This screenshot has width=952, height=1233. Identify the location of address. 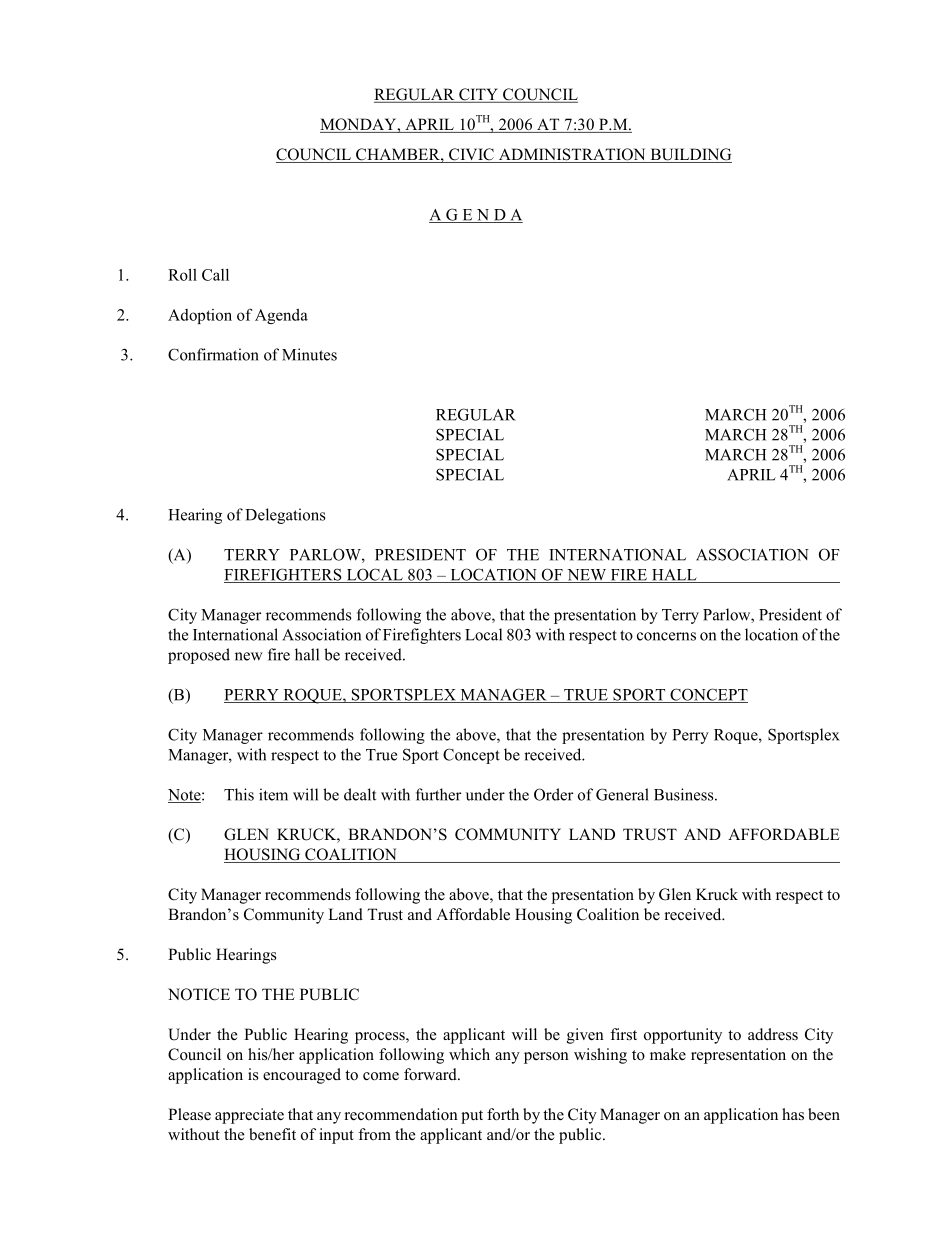
(773, 1034).
